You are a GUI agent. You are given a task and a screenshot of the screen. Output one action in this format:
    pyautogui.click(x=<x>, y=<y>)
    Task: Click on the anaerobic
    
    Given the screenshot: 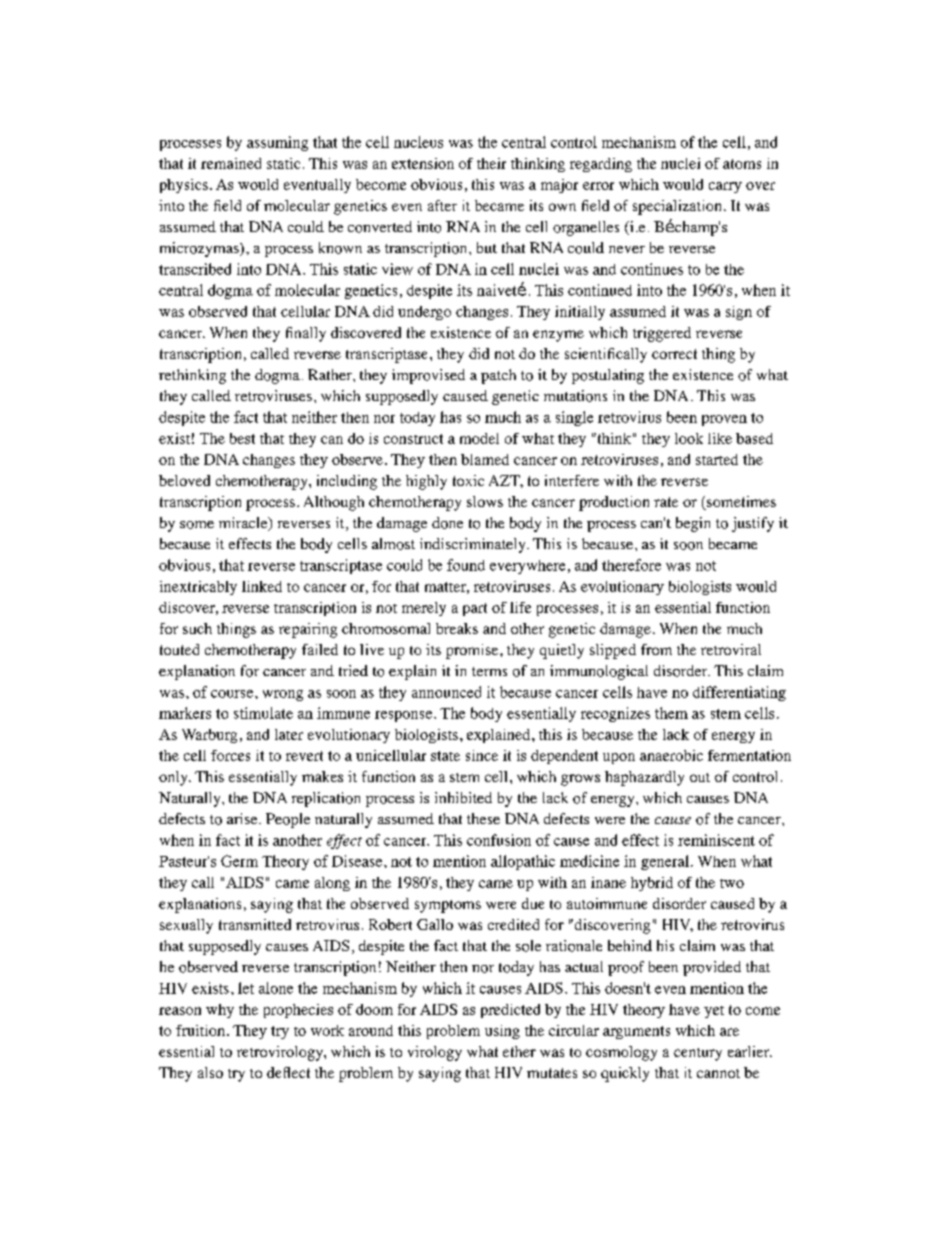 What is the action you would take?
    pyautogui.click(x=671, y=755)
